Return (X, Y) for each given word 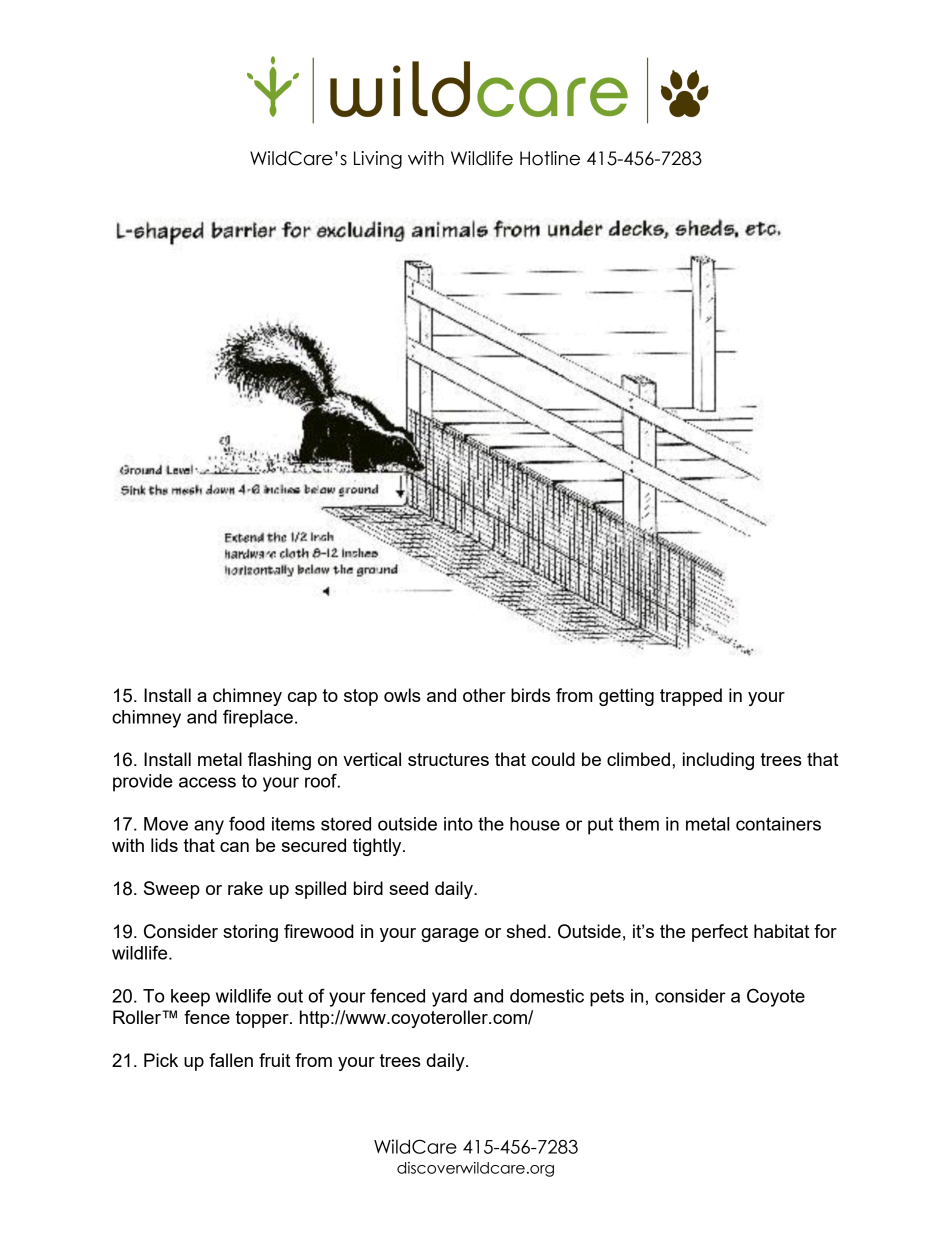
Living (378, 160)
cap (302, 699)
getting (626, 697)
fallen (231, 1060)
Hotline (550, 158)
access (207, 782)
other (484, 695)
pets (607, 998)
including (718, 761)
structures (448, 759)
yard (449, 998)
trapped (691, 697)
